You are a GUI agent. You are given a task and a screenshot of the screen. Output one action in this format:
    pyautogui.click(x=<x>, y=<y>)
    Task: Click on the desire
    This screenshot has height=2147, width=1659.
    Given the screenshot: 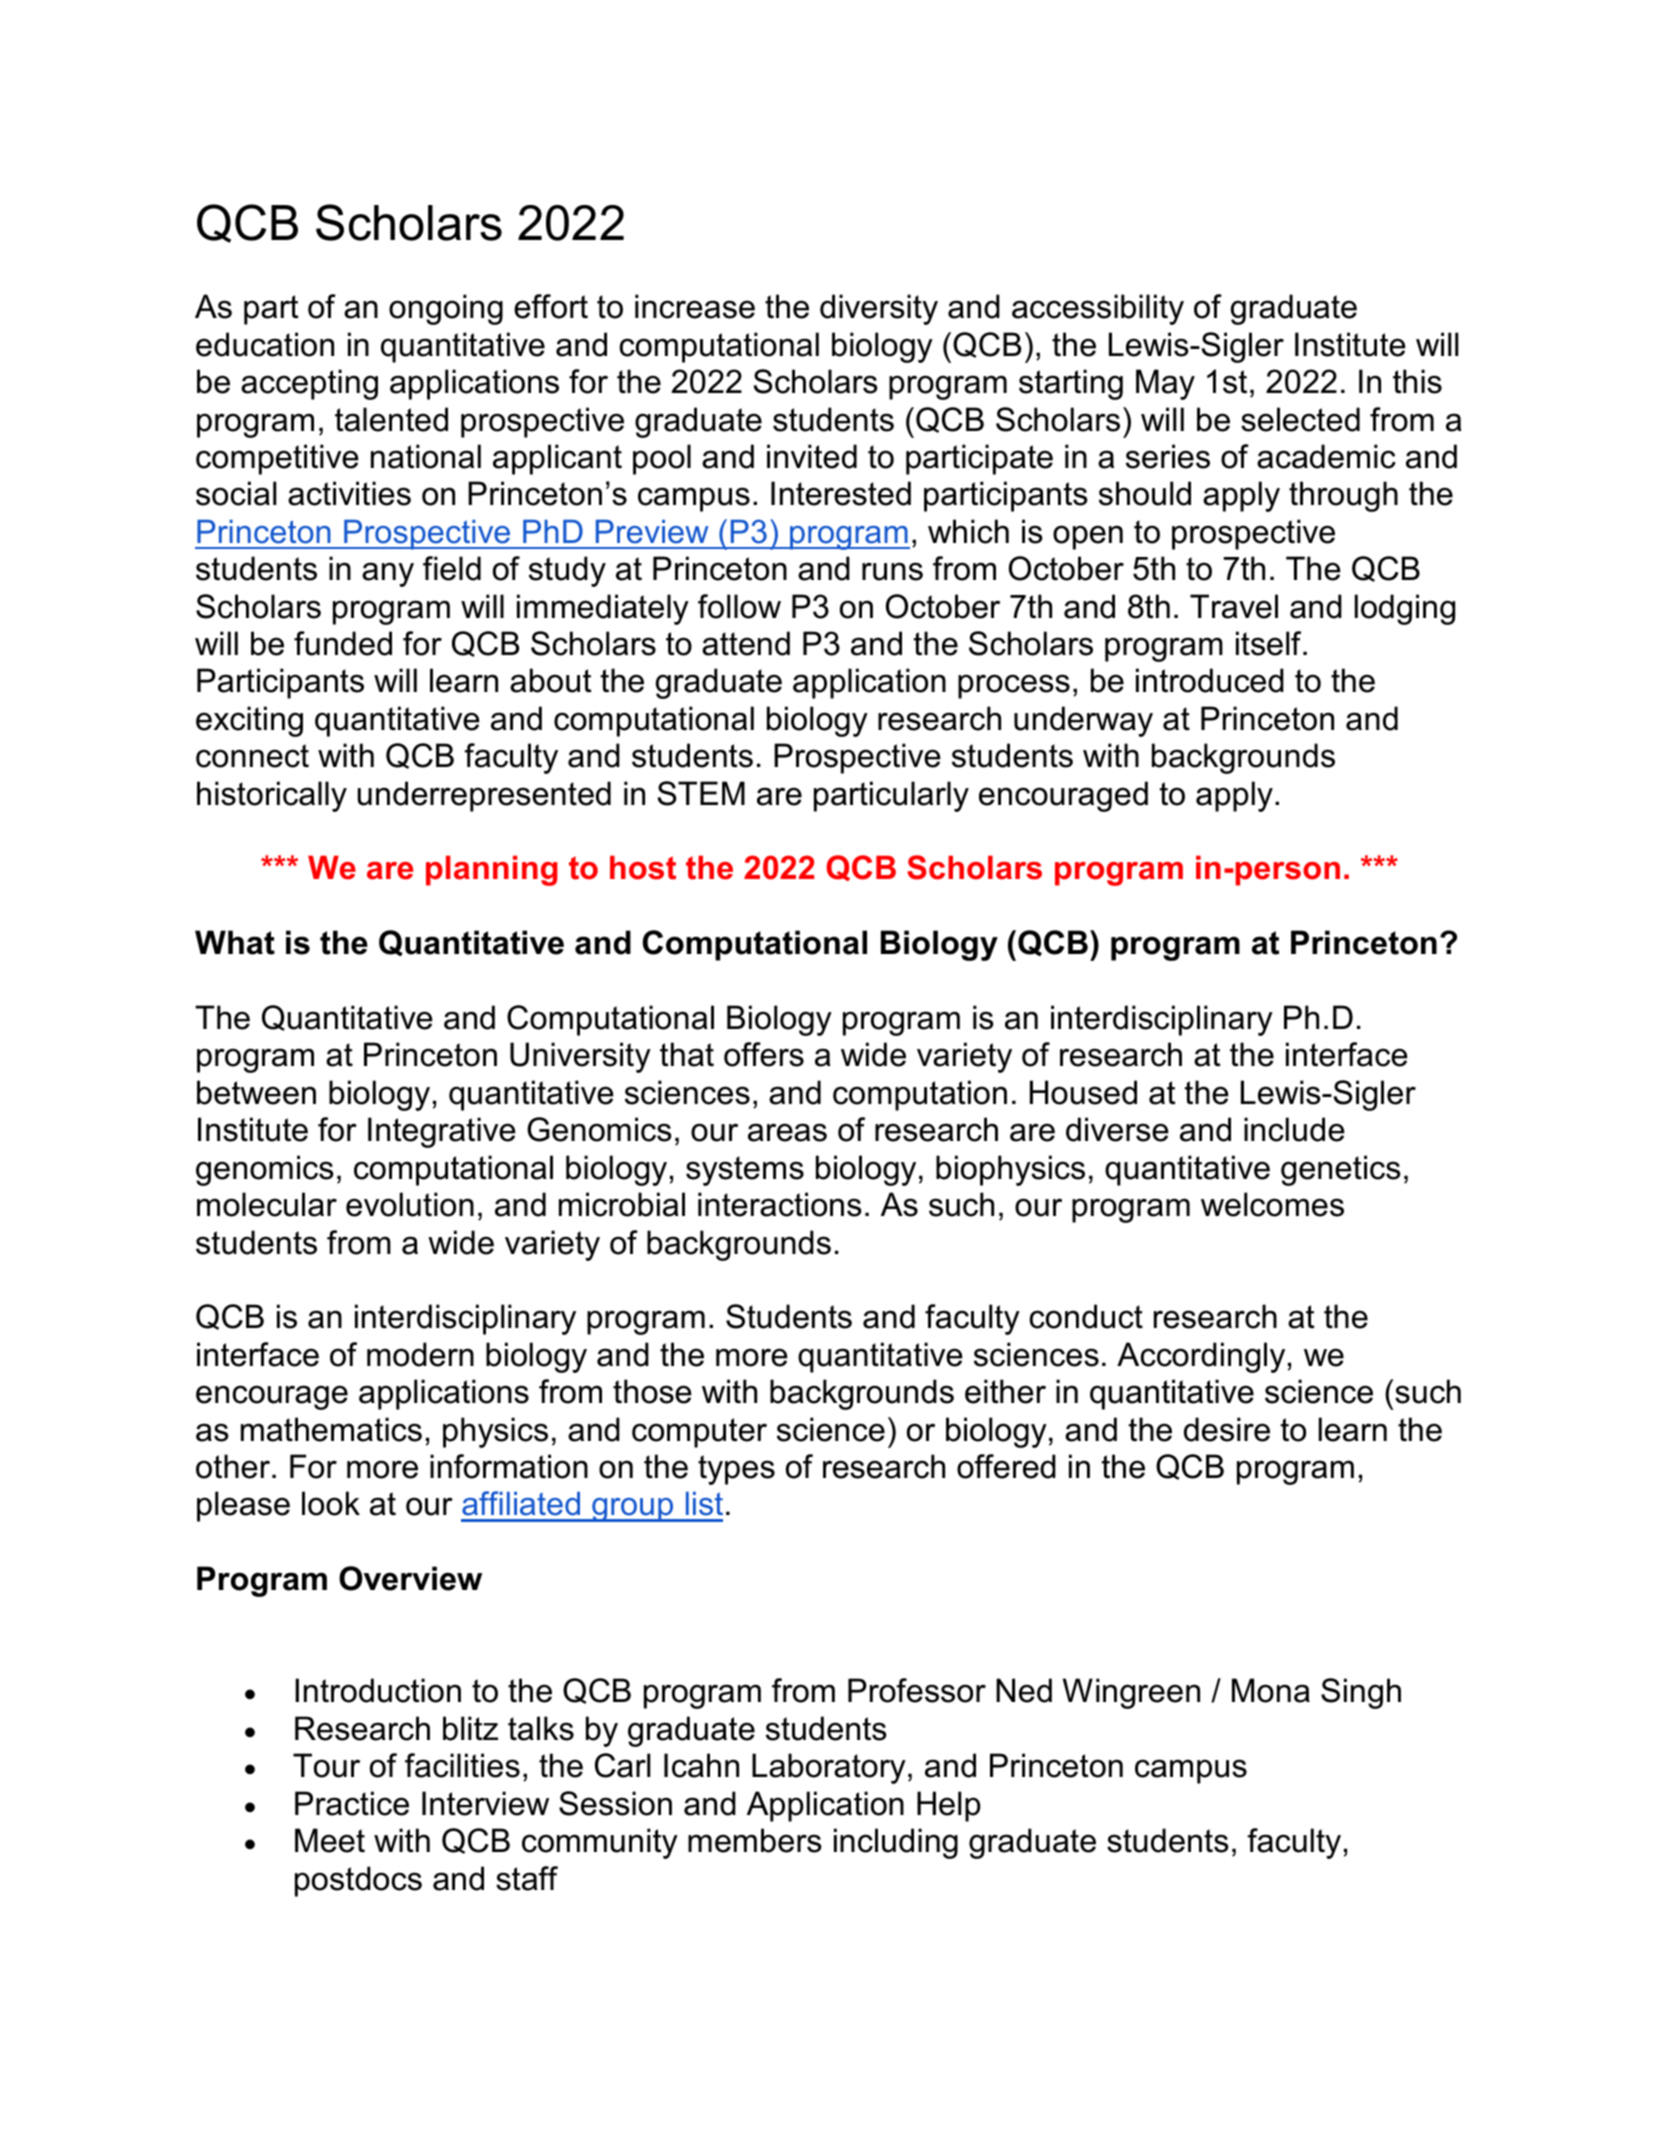 What is the action you would take?
    pyautogui.click(x=1227, y=1429)
